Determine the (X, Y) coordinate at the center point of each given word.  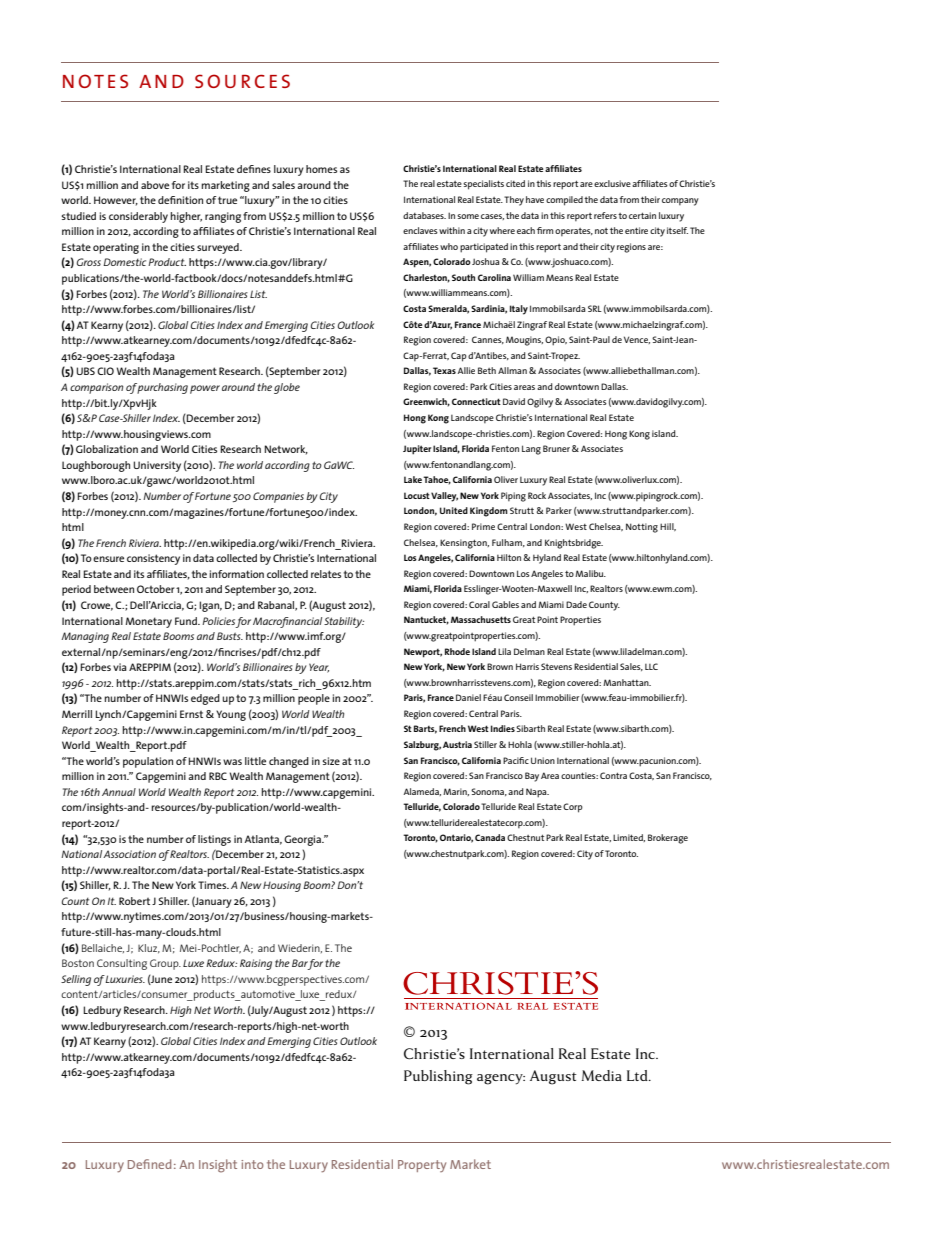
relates (326, 574)
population (148, 762)
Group (165, 964)
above (155, 185)
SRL (595, 308)
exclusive (612, 183)
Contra (613, 775)
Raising (256, 964)
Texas (444, 370)
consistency (153, 559)
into (252, 1164)
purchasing (162, 388)
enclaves (420, 230)
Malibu (590, 573)
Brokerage (668, 839)
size (331, 761)
